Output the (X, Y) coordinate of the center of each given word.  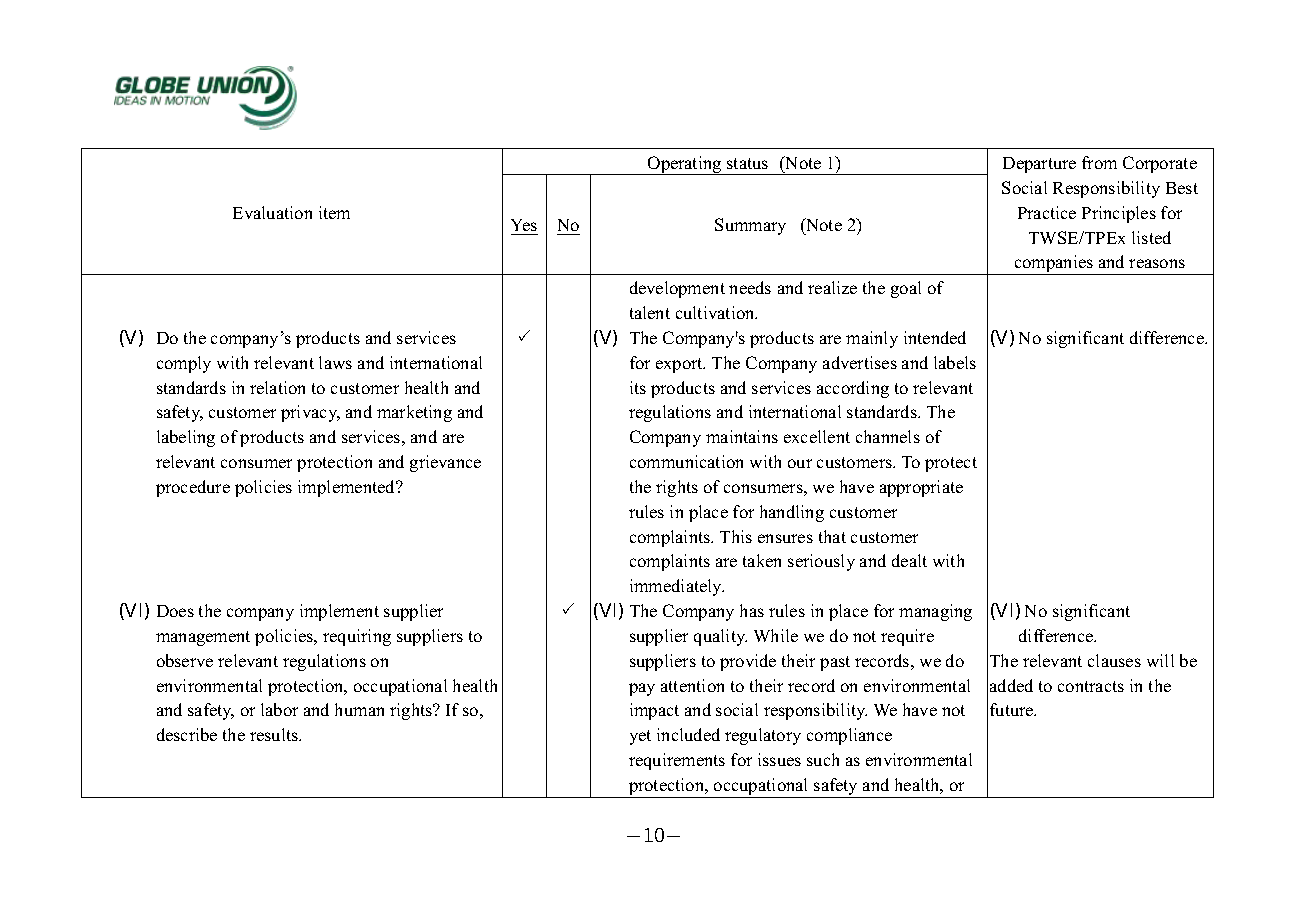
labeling (186, 438)
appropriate (921, 488)
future (1013, 709)
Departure (1039, 165)
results (275, 734)
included (688, 734)
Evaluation (272, 212)
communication (686, 461)
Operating (685, 165)
